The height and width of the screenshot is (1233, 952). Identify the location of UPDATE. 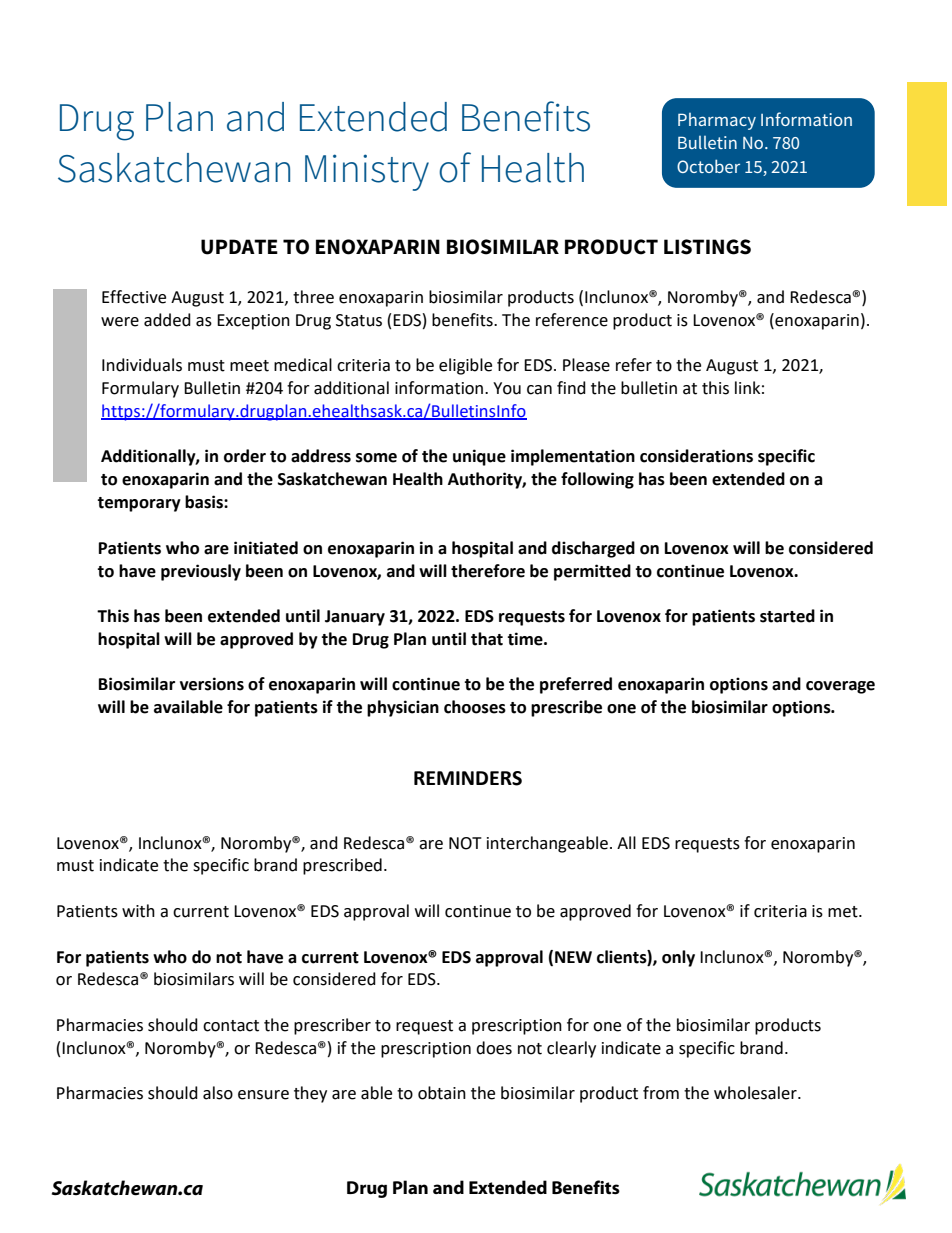
(239, 247).
